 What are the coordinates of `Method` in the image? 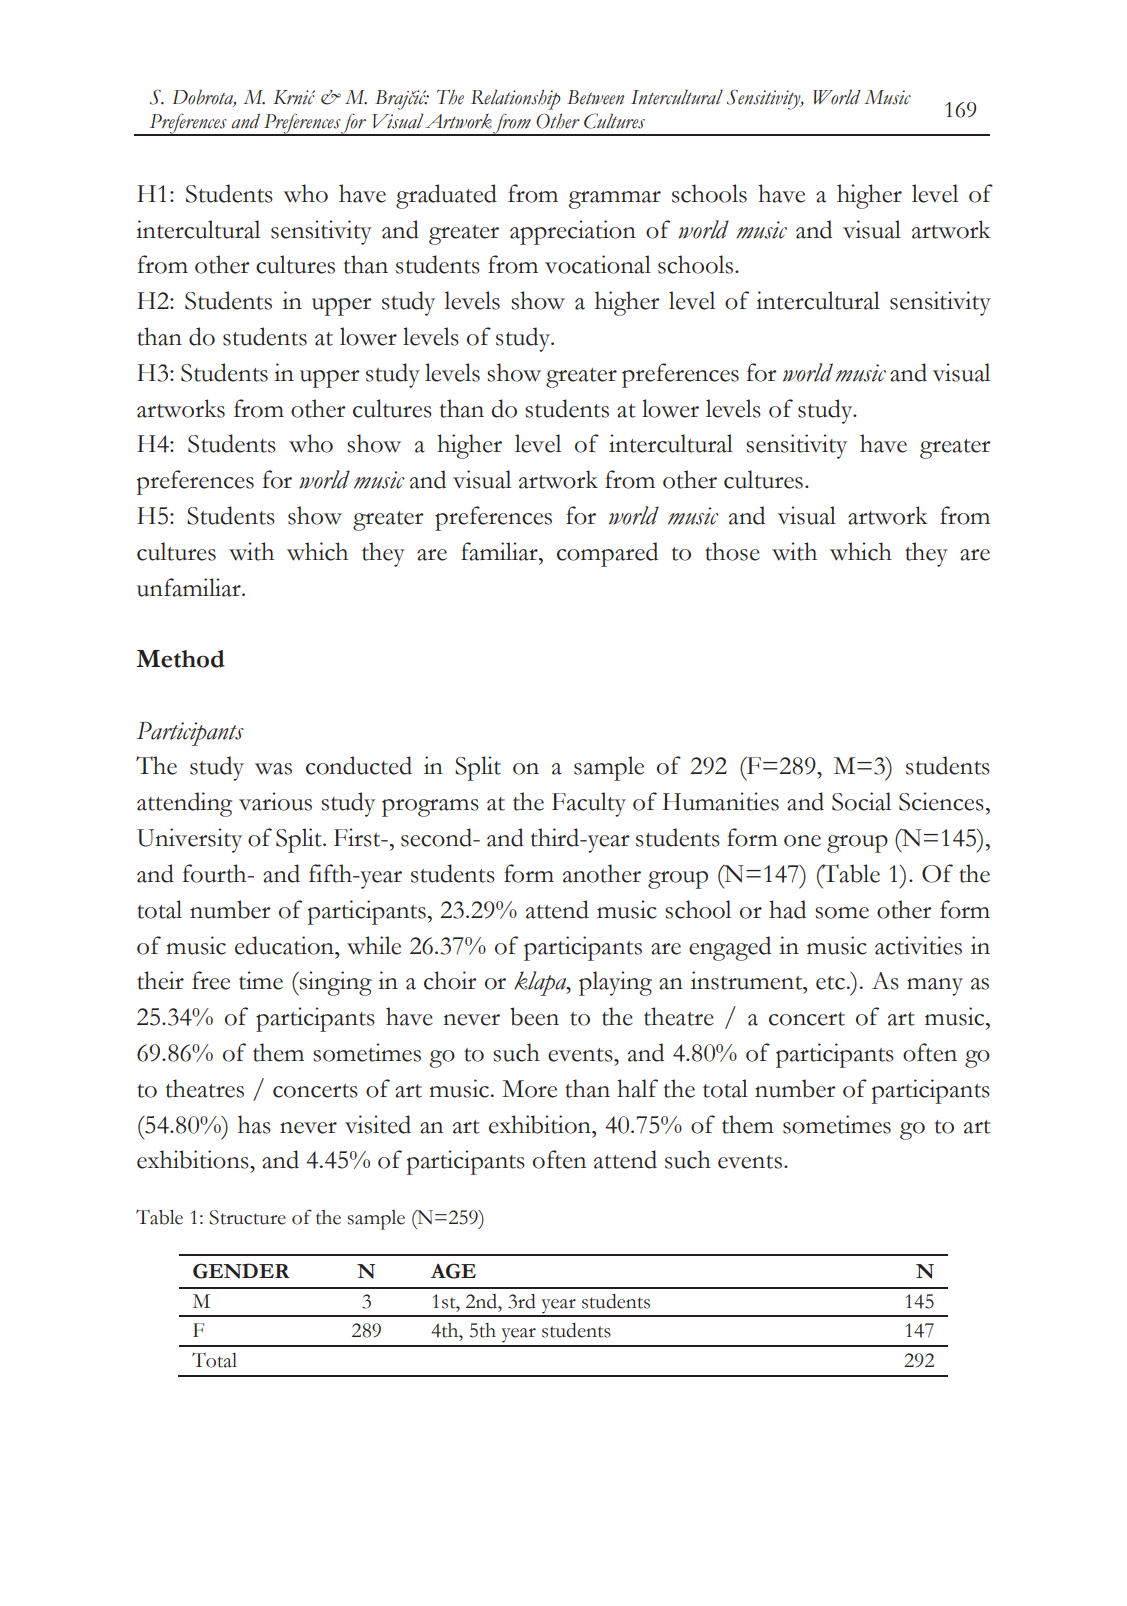 It's located at (181, 659).
